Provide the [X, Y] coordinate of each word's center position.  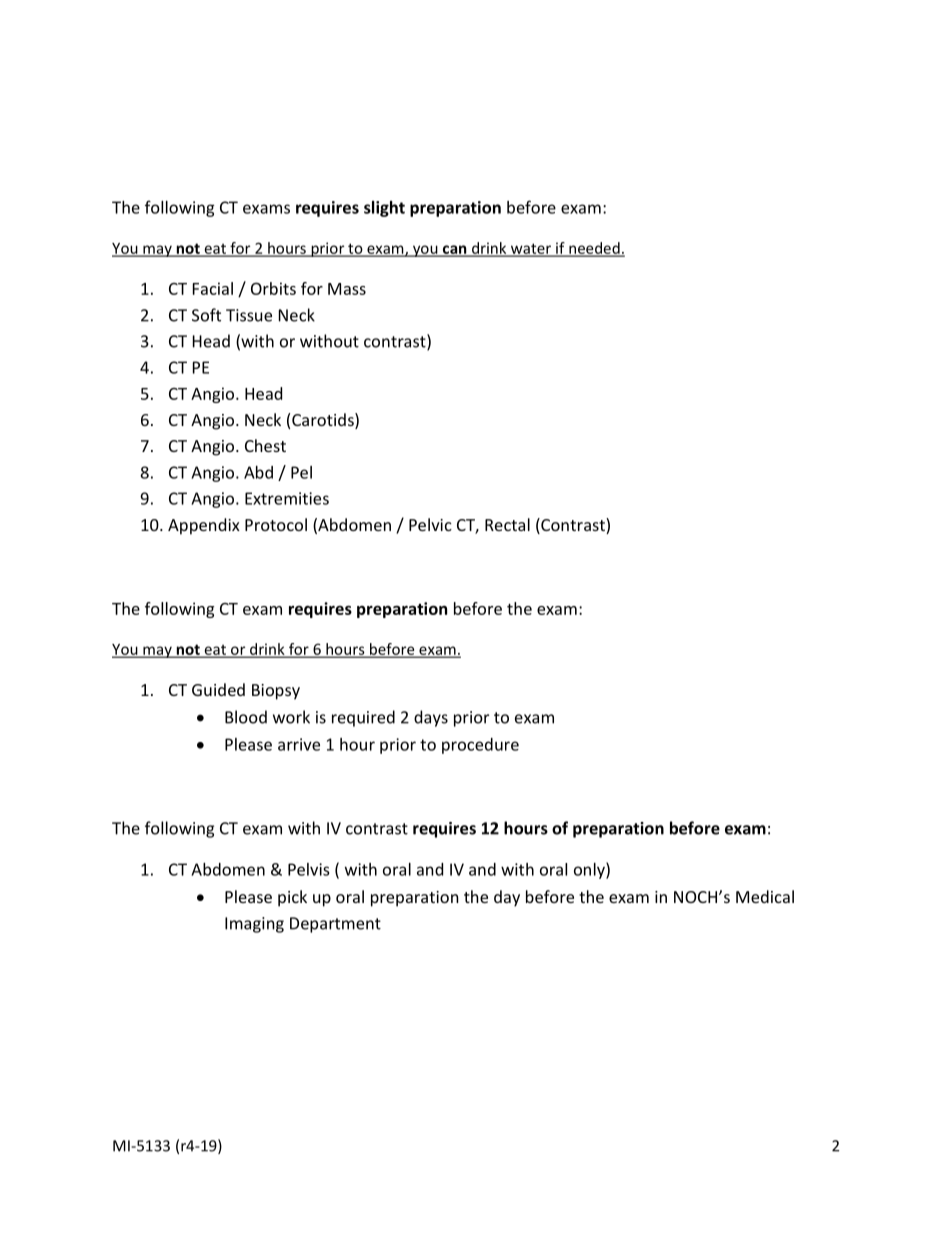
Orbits [273, 288]
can [455, 250]
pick [292, 898]
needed [594, 249]
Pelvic [430, 524]
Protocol [276, 524]
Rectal [507, 524]
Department [335, 925]
